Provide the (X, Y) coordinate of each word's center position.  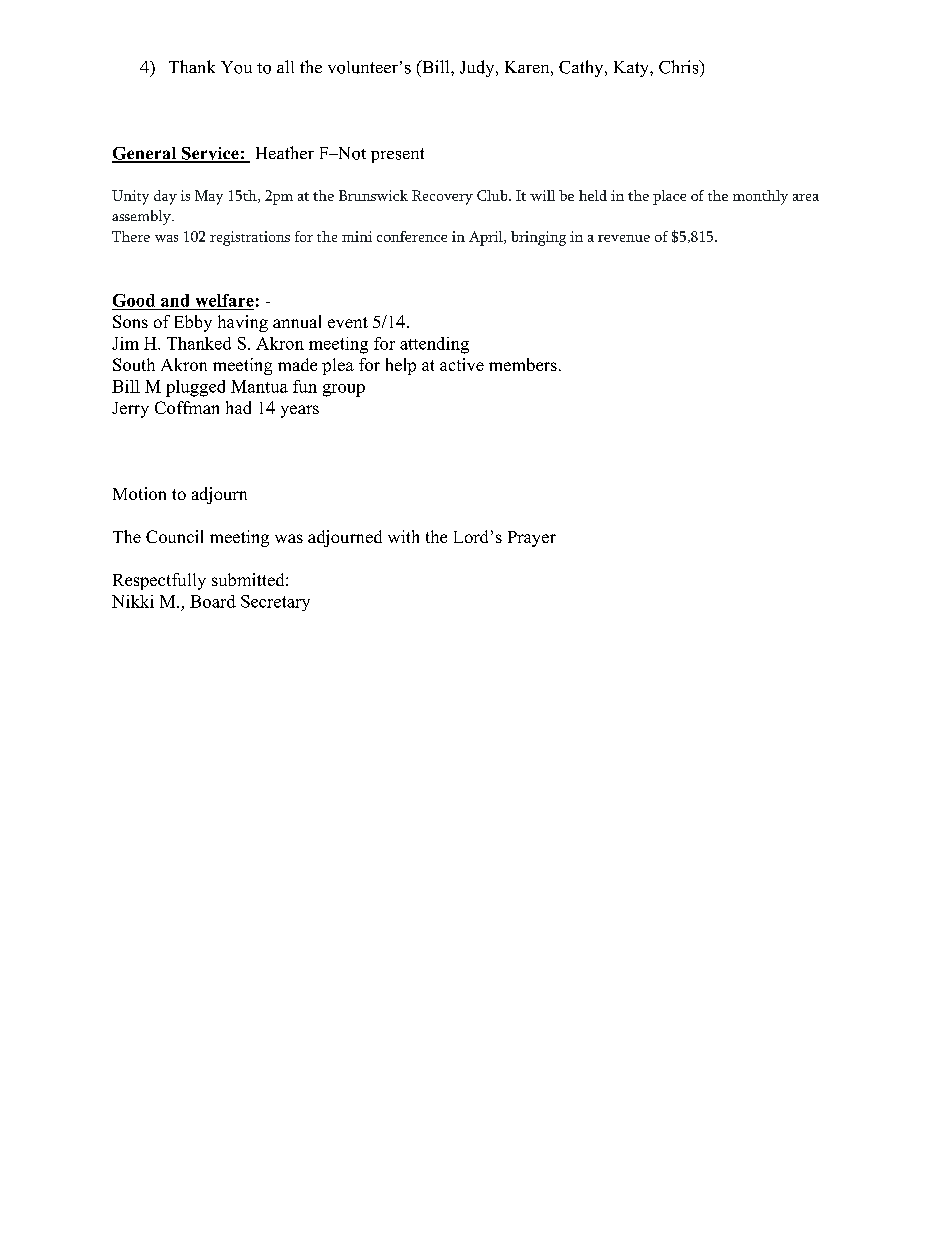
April (487, 238)
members (523, 364)
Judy (478, 68)
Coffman (187, 407)
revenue (624, 238)
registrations (250, 238)
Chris (680, 67)
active (462, 364)
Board (213, 601)
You (236, 67)
